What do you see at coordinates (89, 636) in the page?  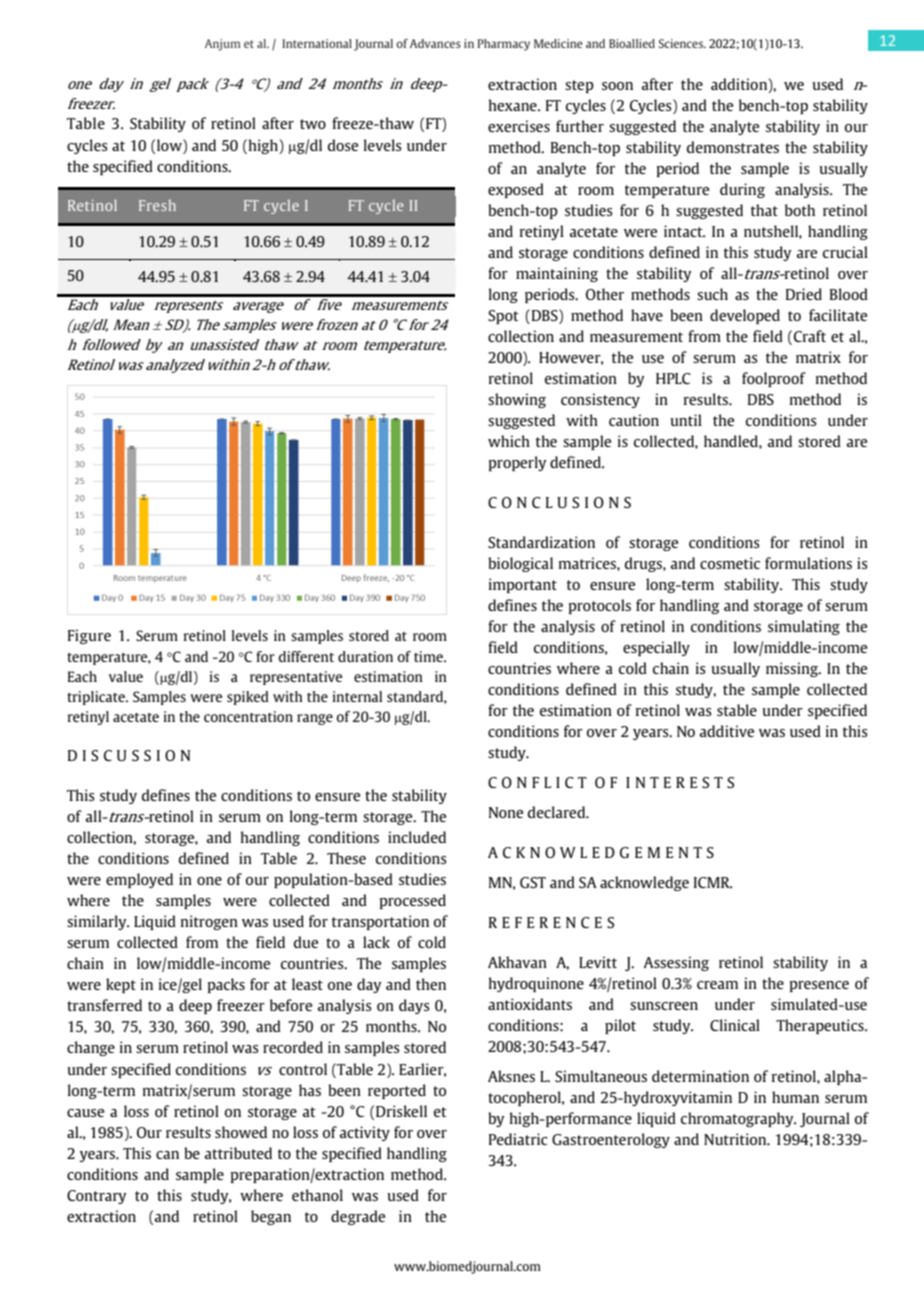 I see `Figure` at bounding box center [89, 636].
